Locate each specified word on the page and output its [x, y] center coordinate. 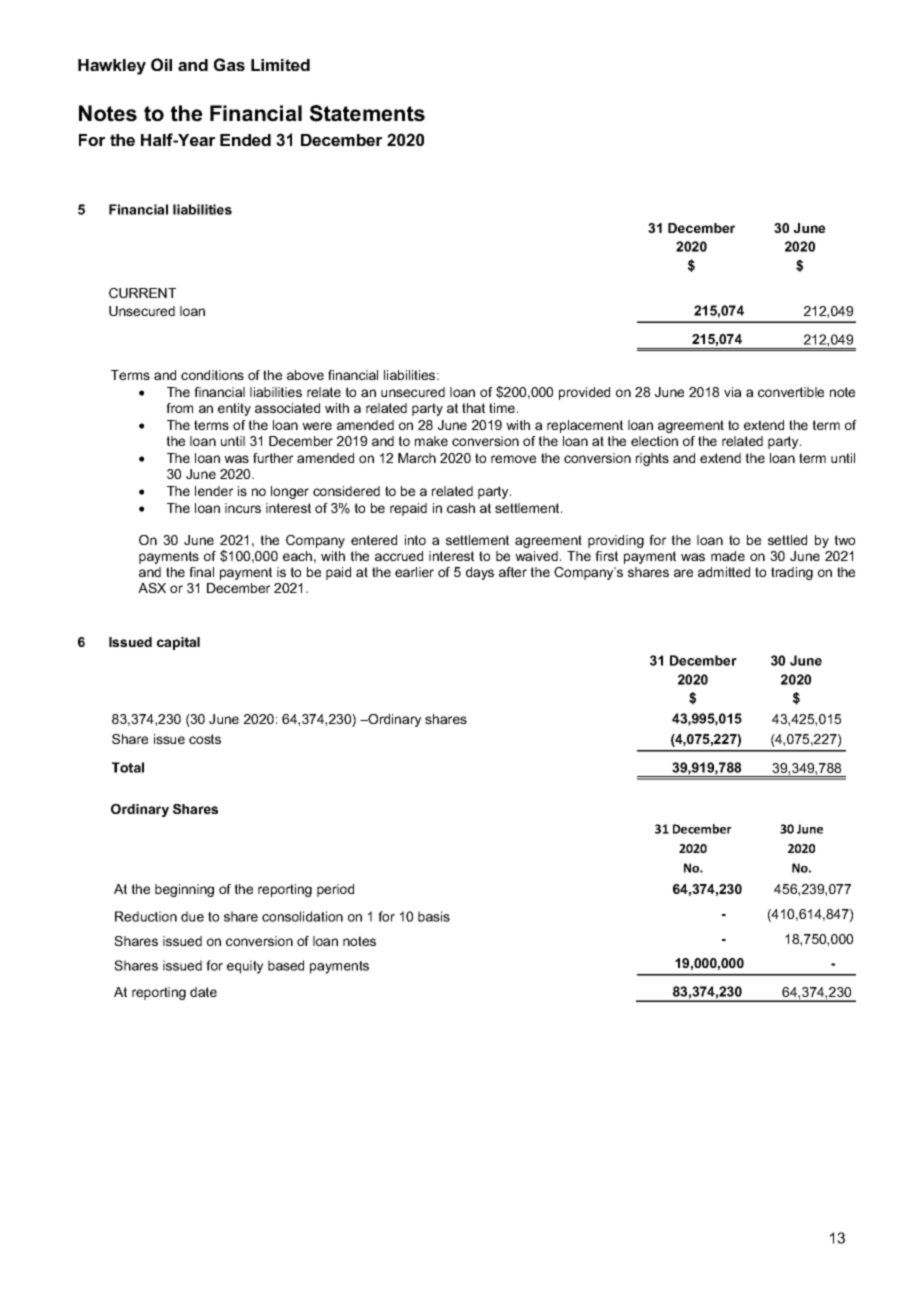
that [473, 408]
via [732, 392]
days [480, 573]
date [203, 992]
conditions [212, 375]
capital [178, 643]
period [335, 890]
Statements [367, 113]
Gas [229, 64]
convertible [791, 392]
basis [434, 916]
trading [792, 573]
